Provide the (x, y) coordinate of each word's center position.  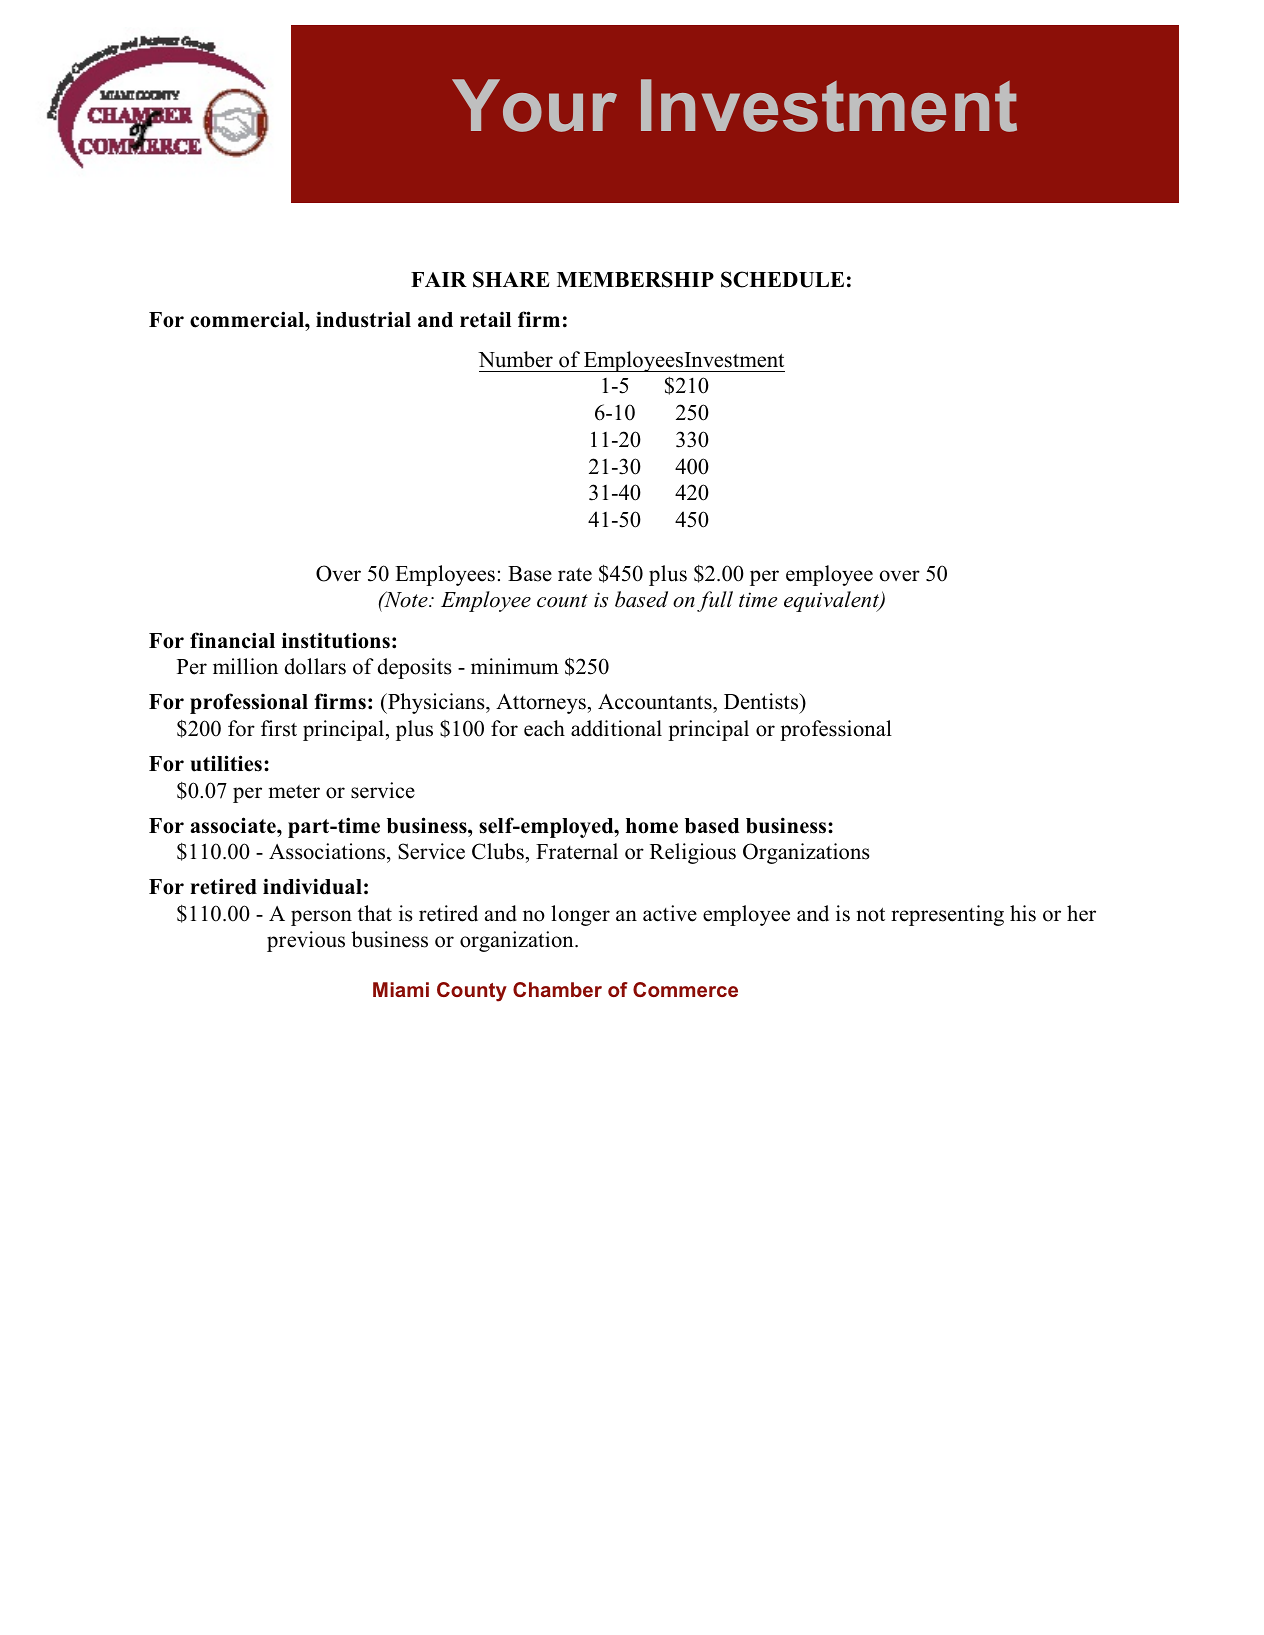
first (279, 728)
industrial (363, 319)
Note (406, 599)
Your (534, 105)
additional (616, 728)
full (715, 601)
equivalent (832, 601)
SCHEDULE (782, 279)
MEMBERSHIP (635, 279)
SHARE (511, 279)
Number (515, 359)
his (1023, 913)
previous (306, 941)
